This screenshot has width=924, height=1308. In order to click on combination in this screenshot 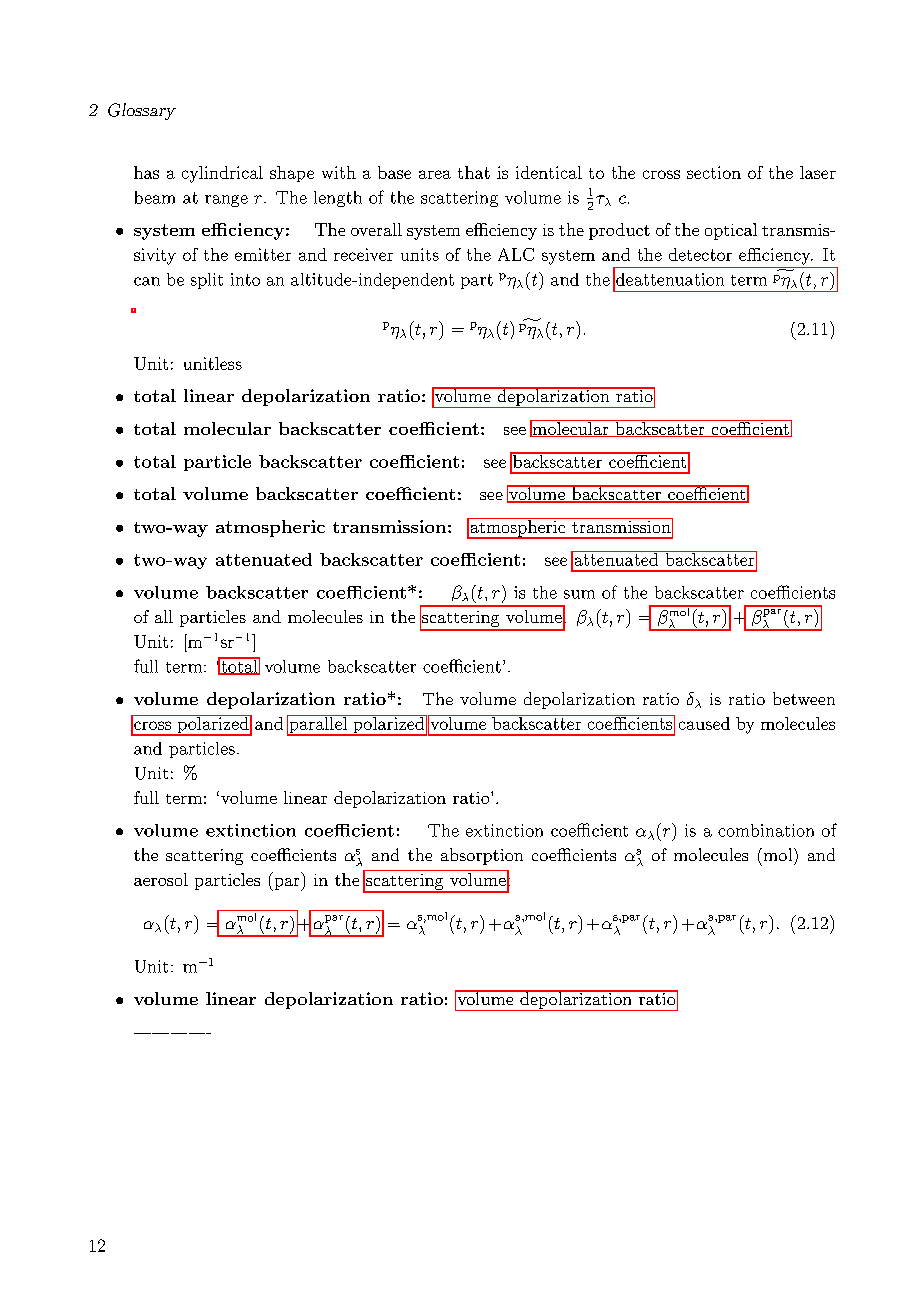, I will do `click(766, 830)`.
